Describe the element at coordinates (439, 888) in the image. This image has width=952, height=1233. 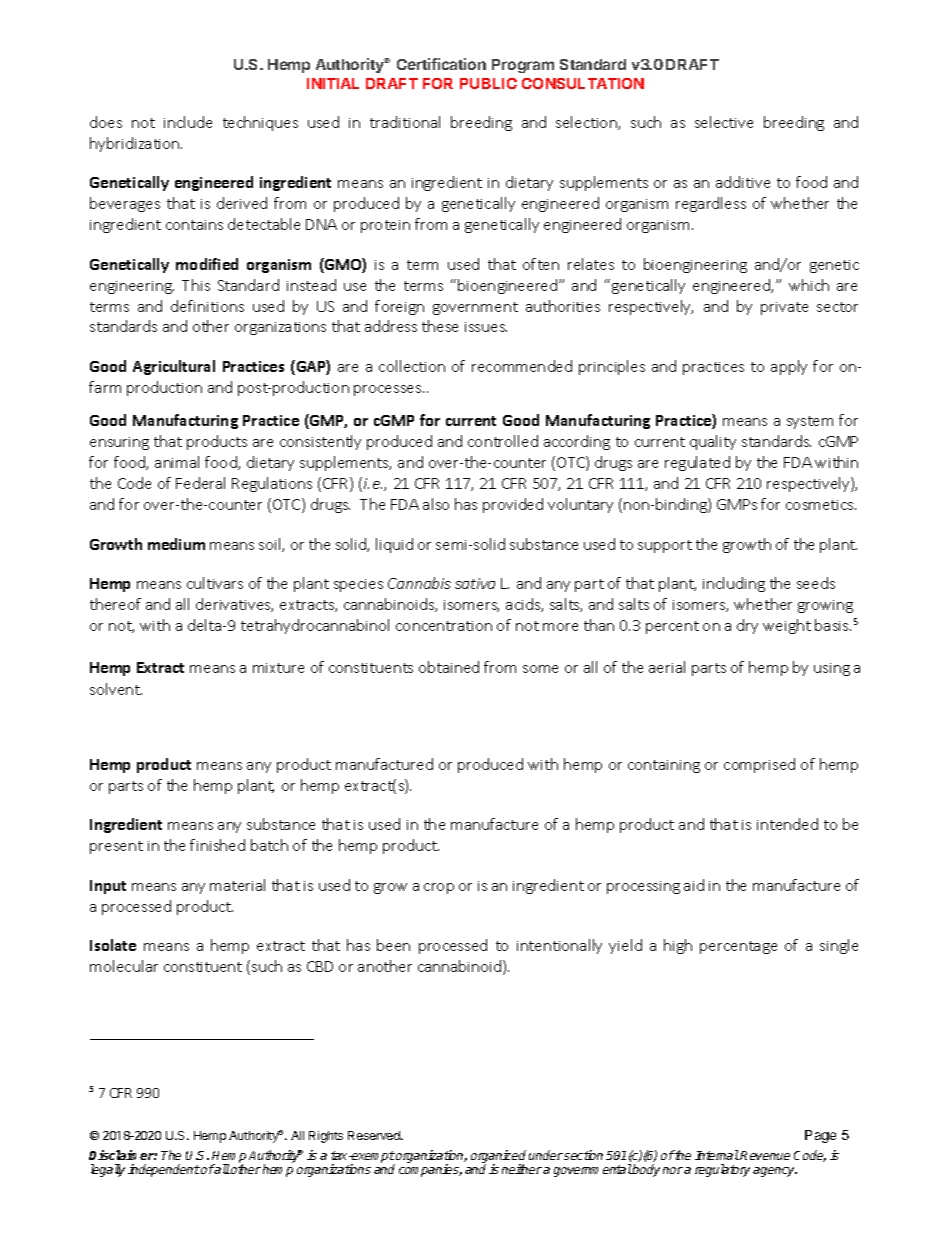
I see `crop` at that location.
